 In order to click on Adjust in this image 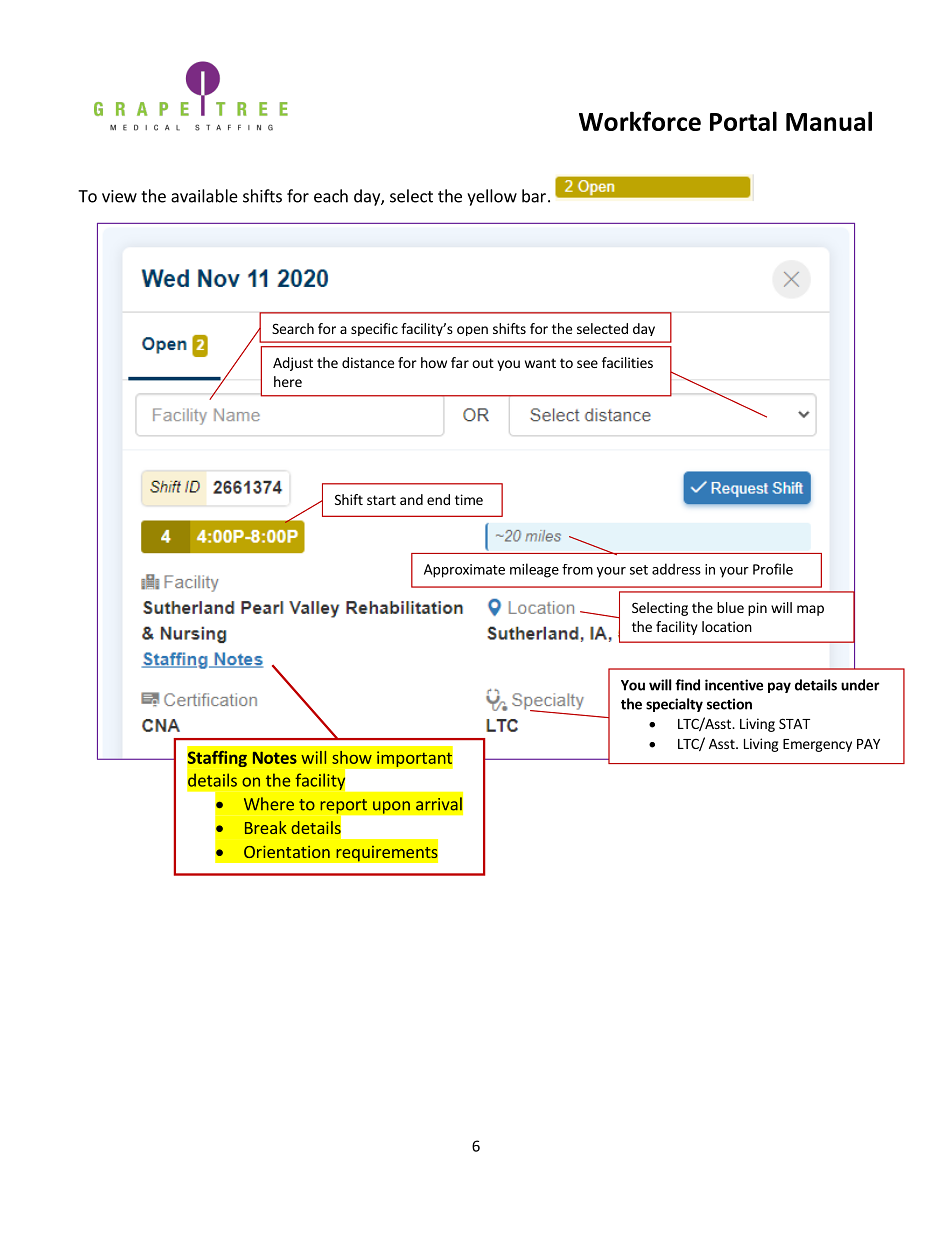, I will do `click(293, 364)`.
